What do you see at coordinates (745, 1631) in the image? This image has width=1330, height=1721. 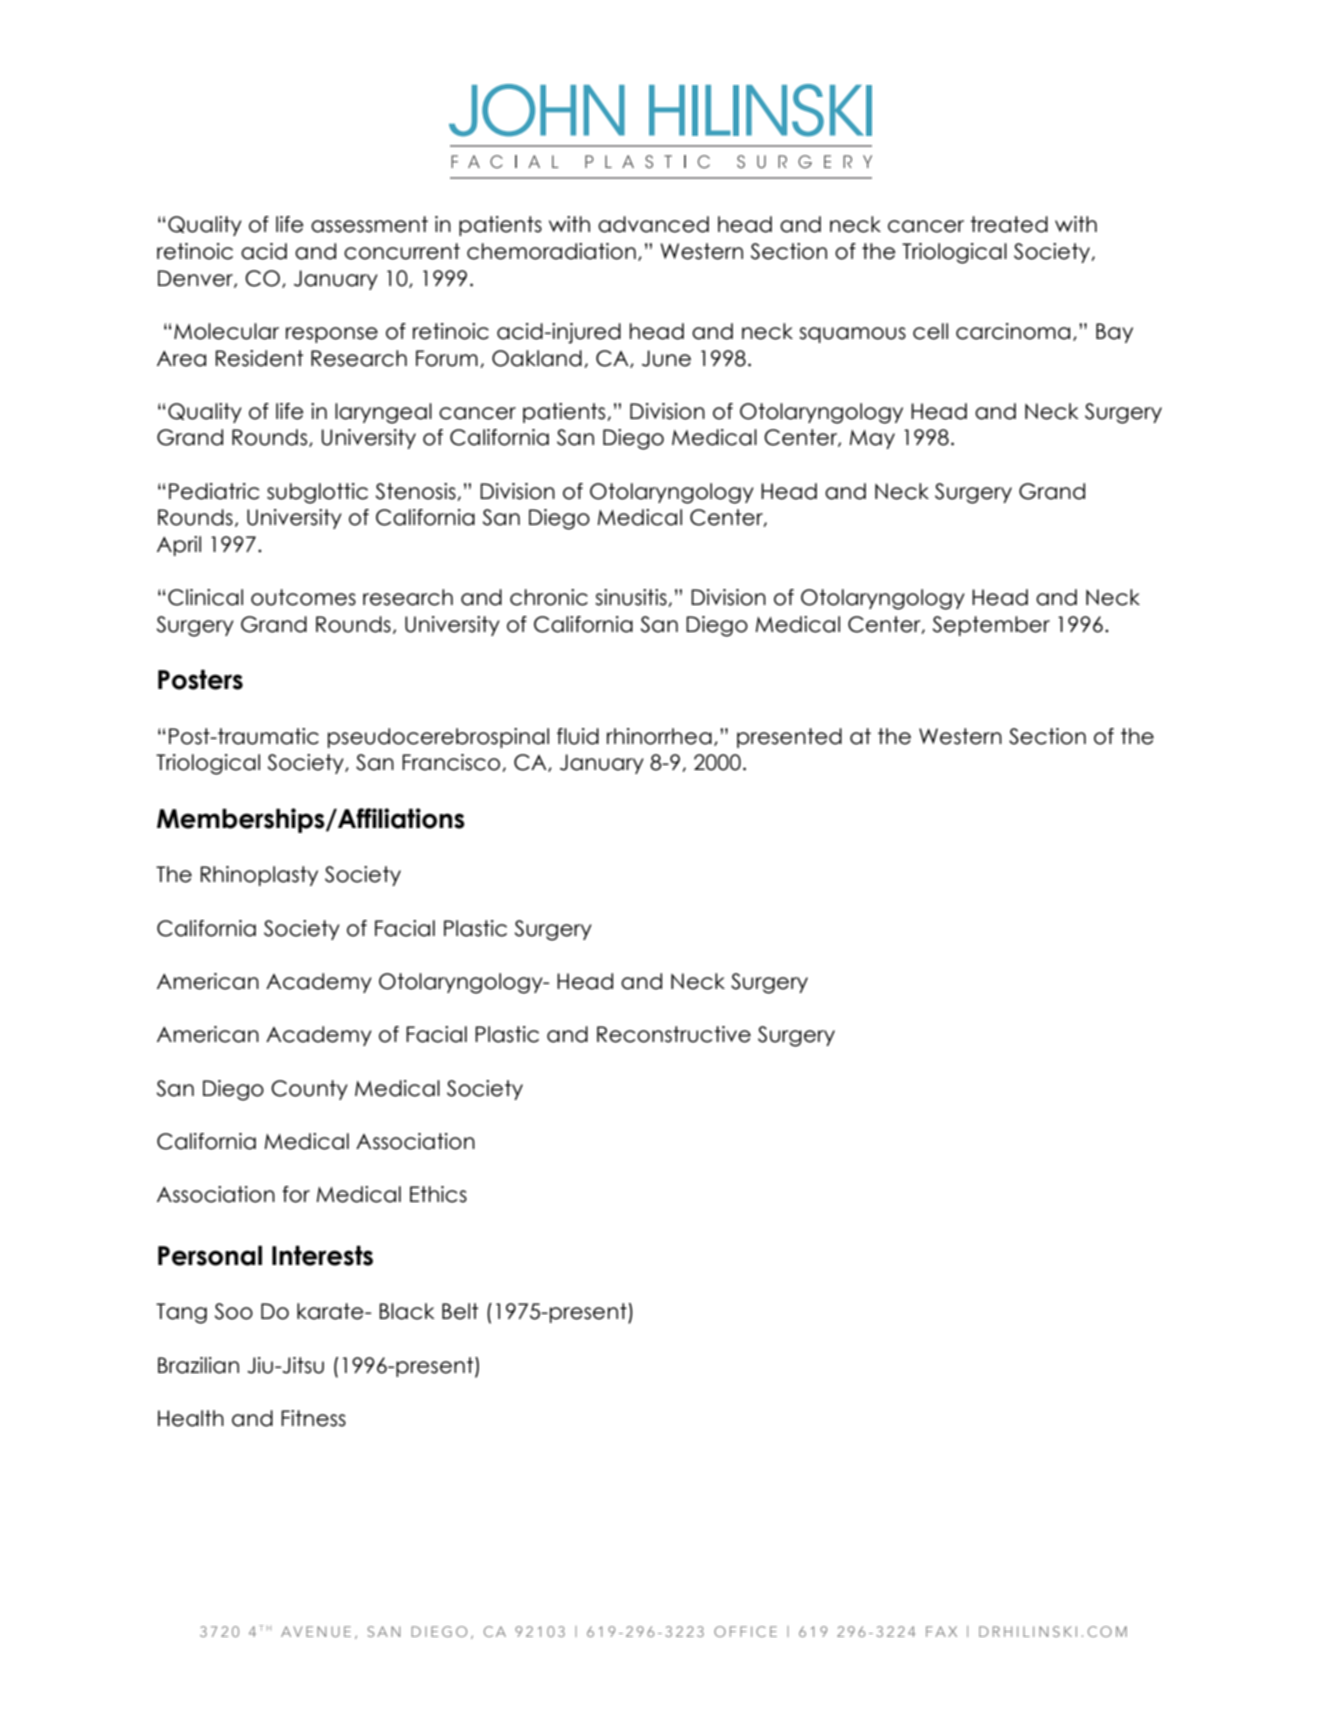 I see `OFFICE` at bounding box center [745, 1631].
